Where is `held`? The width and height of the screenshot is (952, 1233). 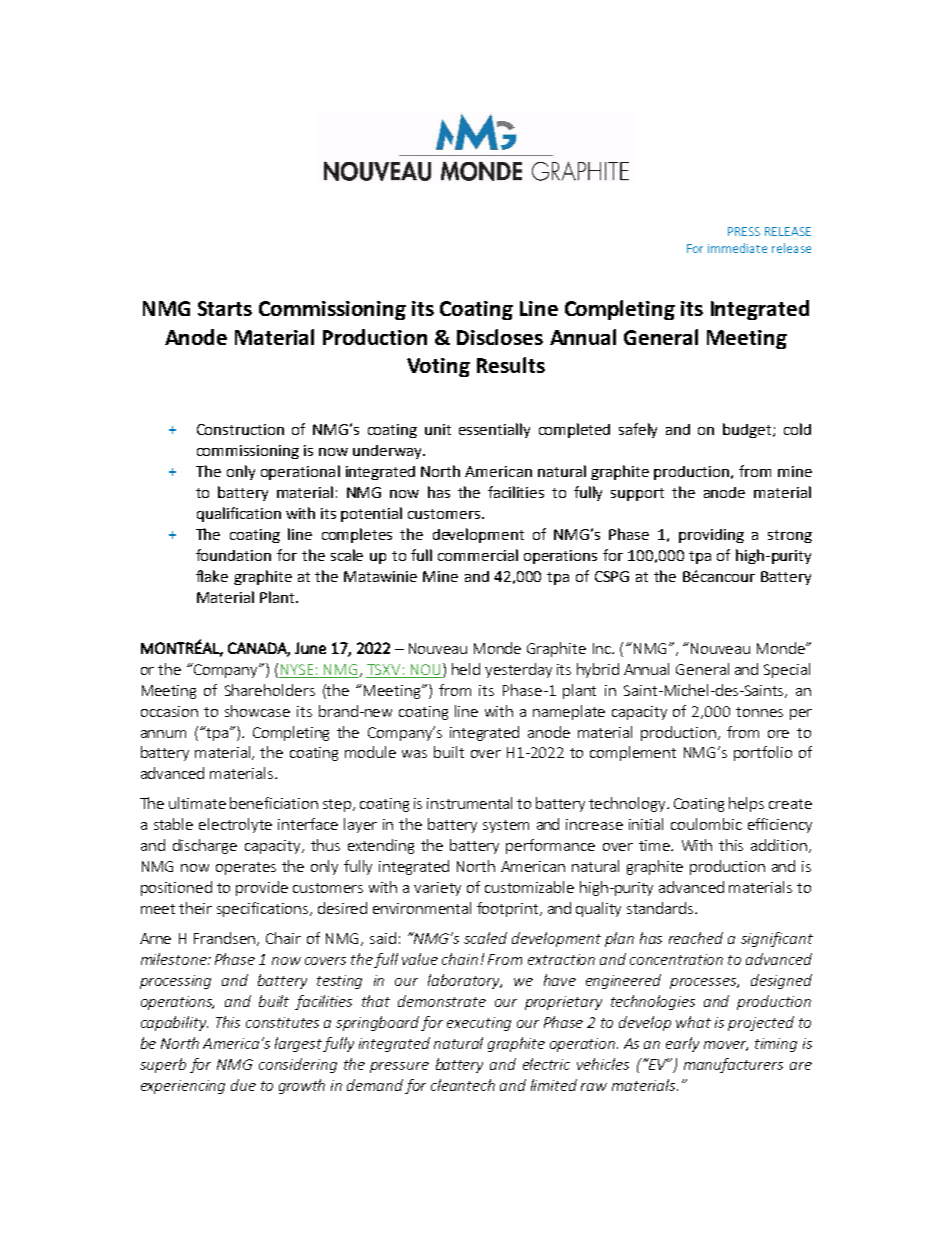 held is located at coordinates (466, 669).
